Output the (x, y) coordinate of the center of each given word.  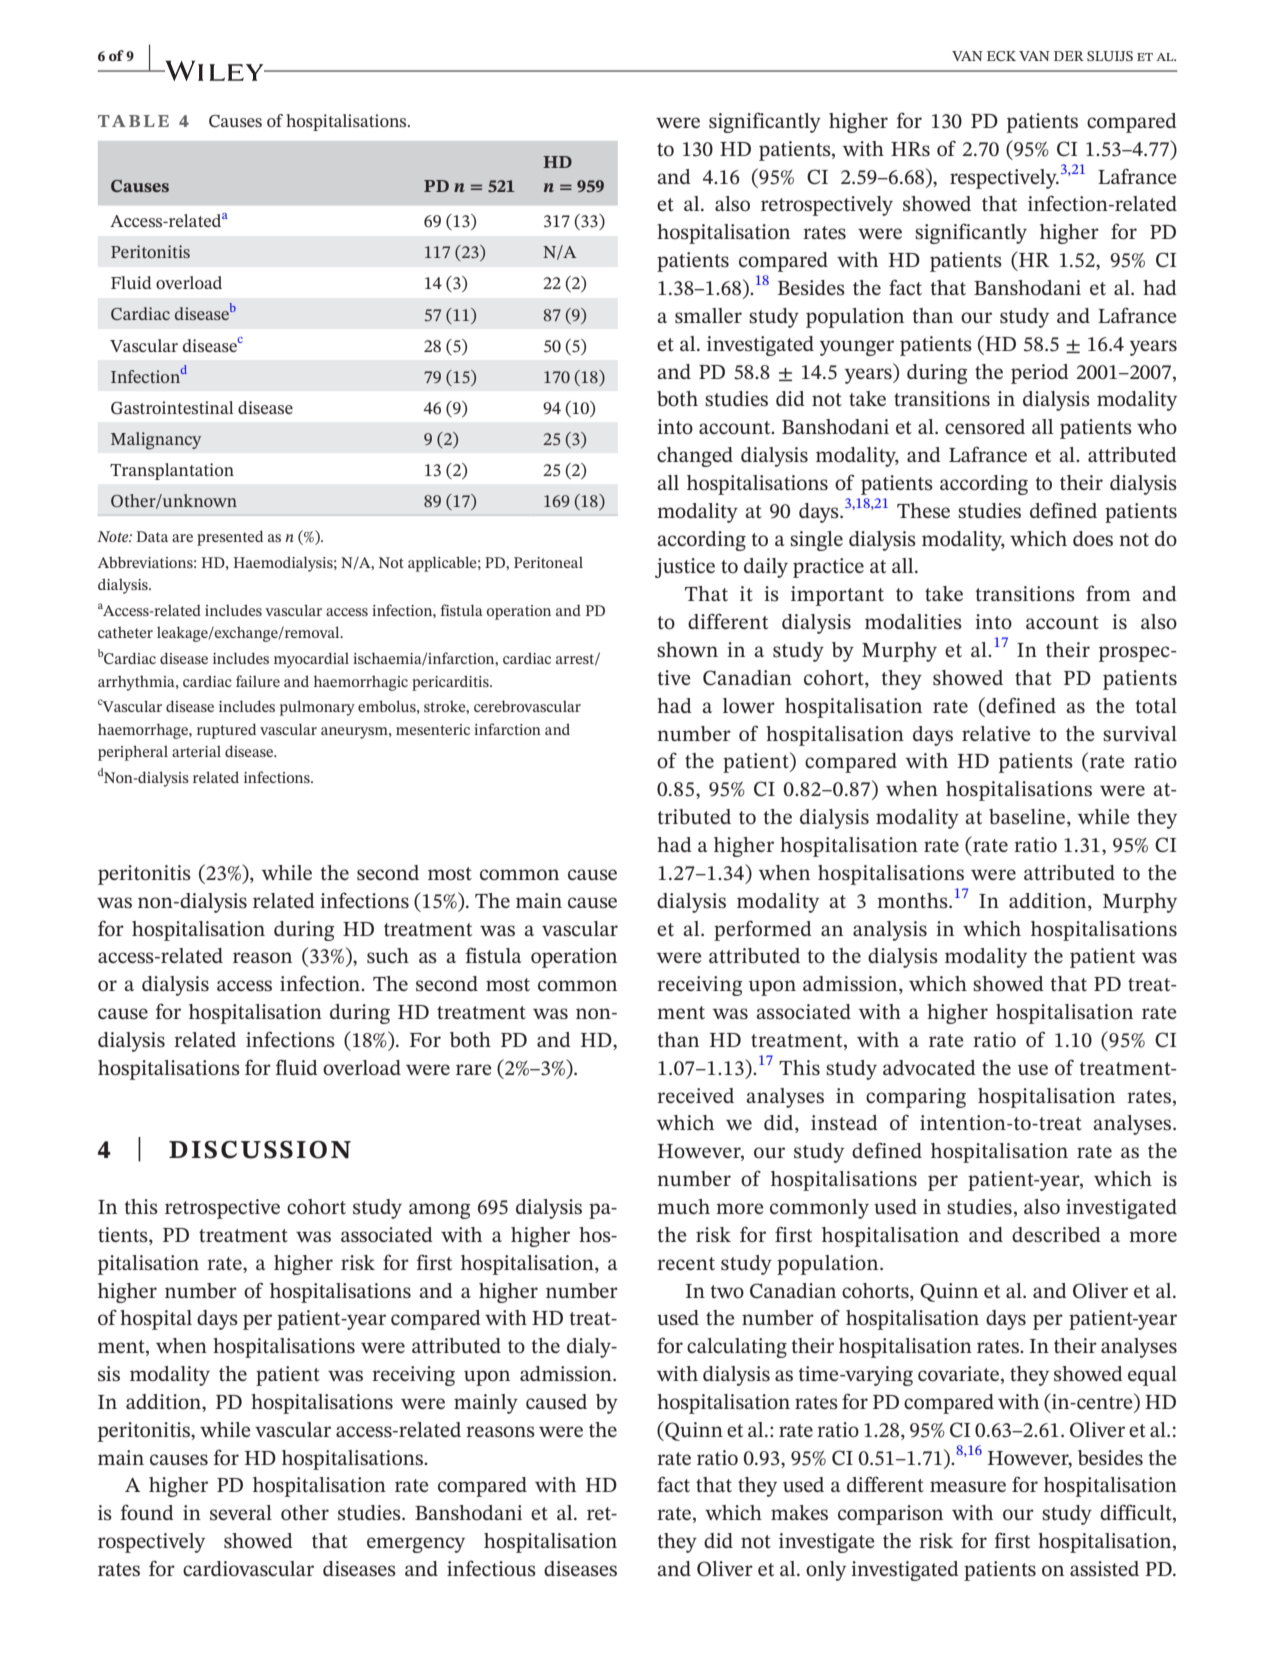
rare (474, 1069)
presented (230, 538)
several (241, 1513)
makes (799, 1513)
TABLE (133, 121)
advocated (929, 1067)
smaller (708, 316)
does (1093, 539)
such (388, 956)
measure (968, 1487)
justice (685, 568)
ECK (1001, 56)
